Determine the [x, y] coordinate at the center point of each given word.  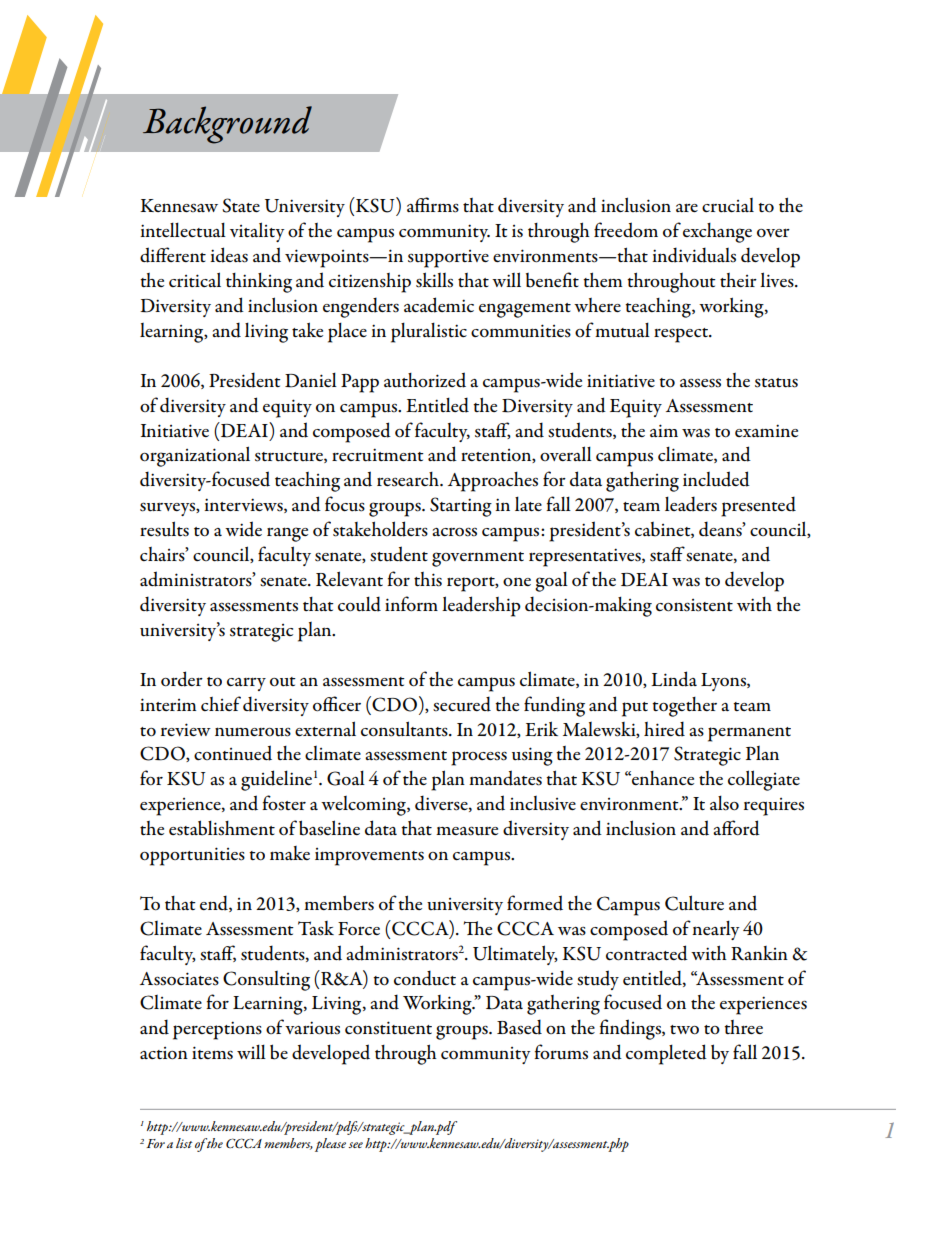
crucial [728, 205]
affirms [433, 205]
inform [411, 604]
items [212, 1053]
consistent [694, 605]
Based [519, 1027]
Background [227, 125]
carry [246, 684]
